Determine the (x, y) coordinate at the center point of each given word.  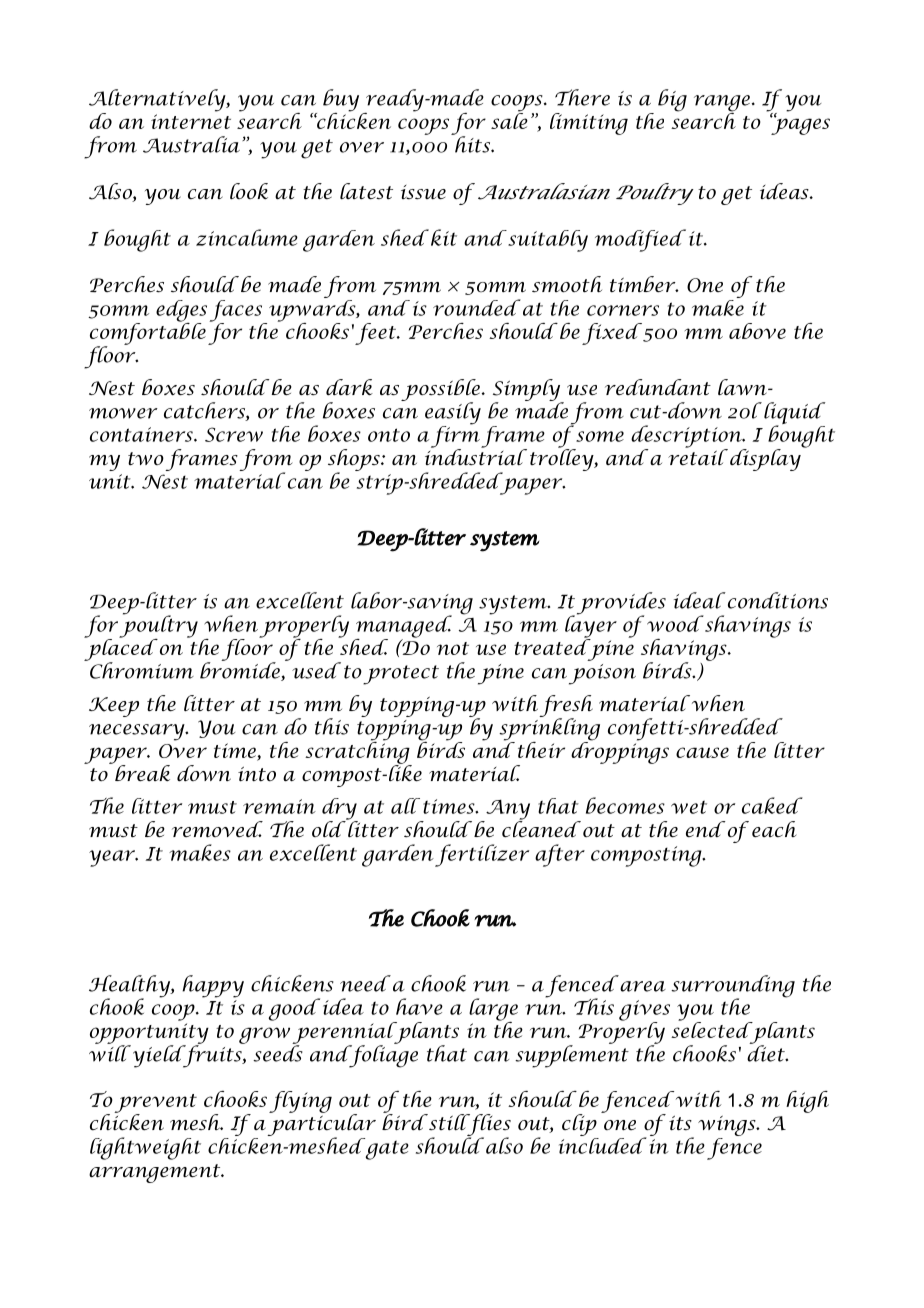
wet (689, 807)
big (672, 100)
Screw (234, 434)
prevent (155, 1104)
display (765, 460)
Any (507, 811)
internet (191, 121)
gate (386, 1149)
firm (455, 436)
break (142, 773)
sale (509, 119)
